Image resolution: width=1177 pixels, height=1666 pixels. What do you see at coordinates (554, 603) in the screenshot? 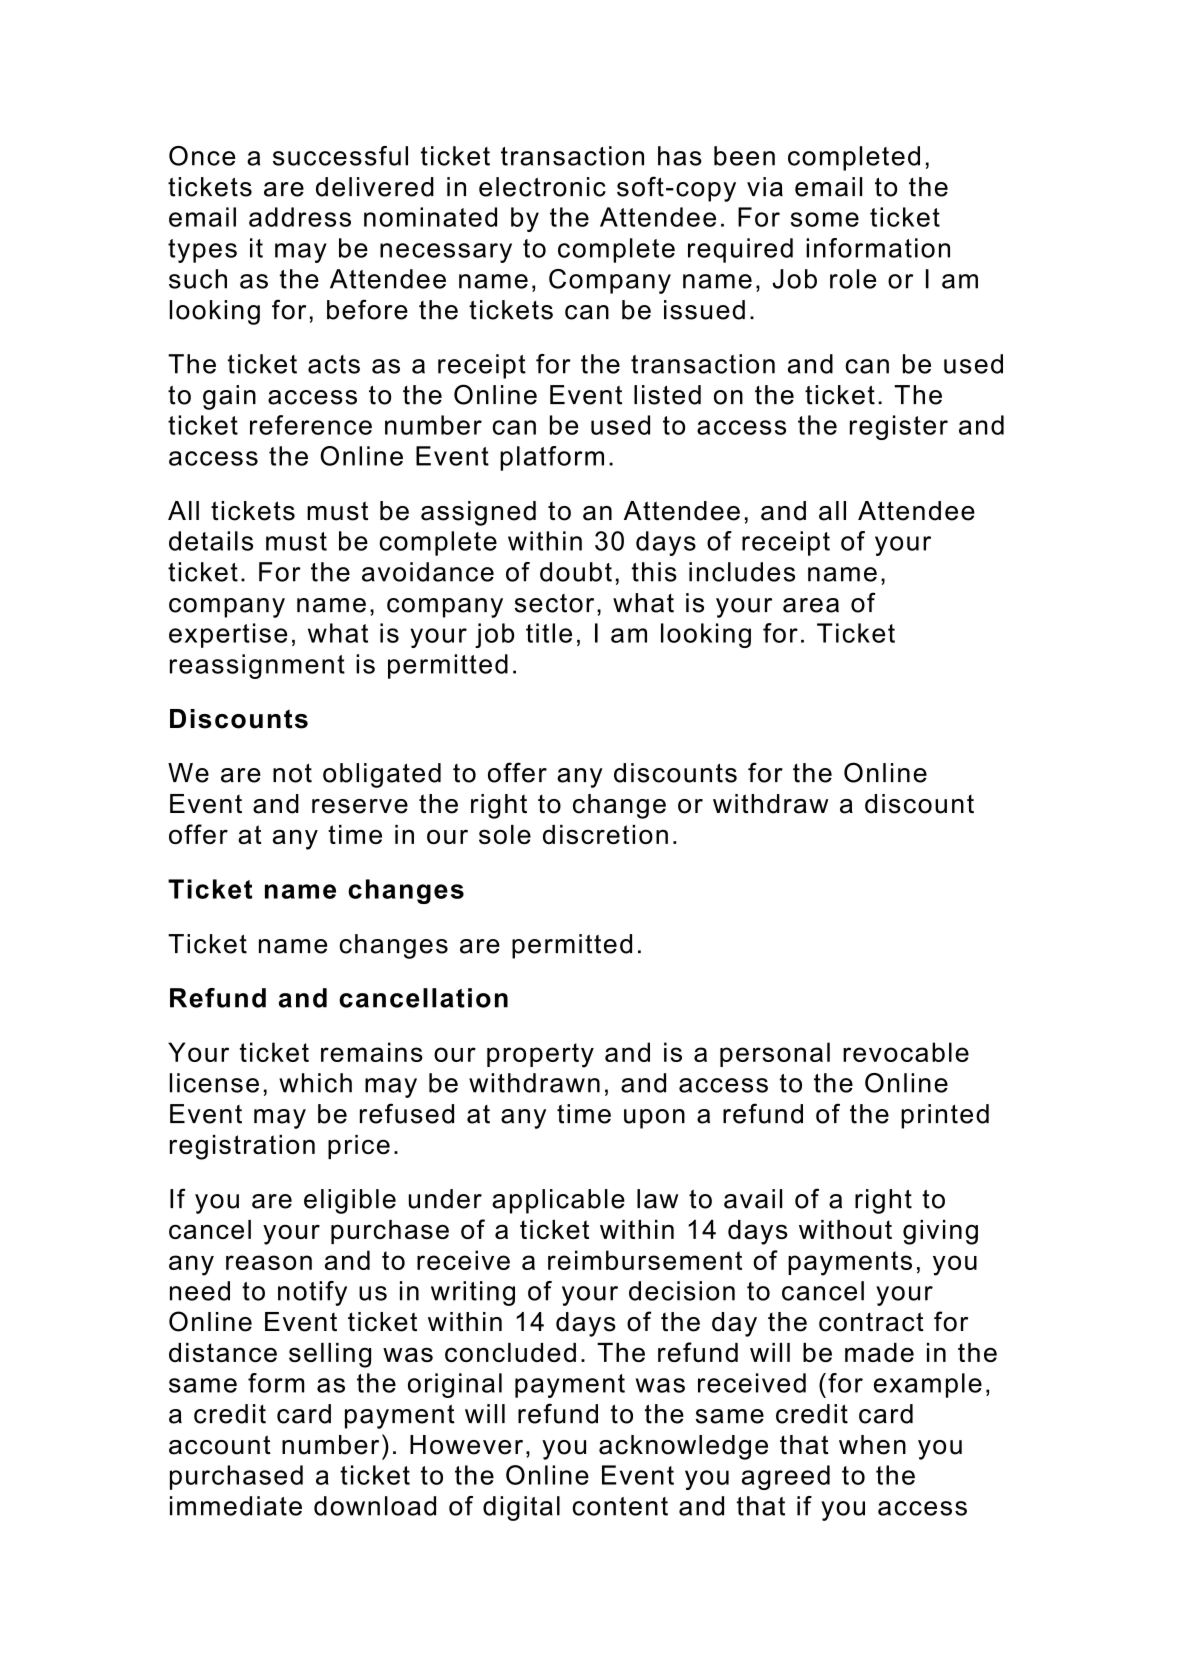
I see `sector` at bounding box center [554, 603].
